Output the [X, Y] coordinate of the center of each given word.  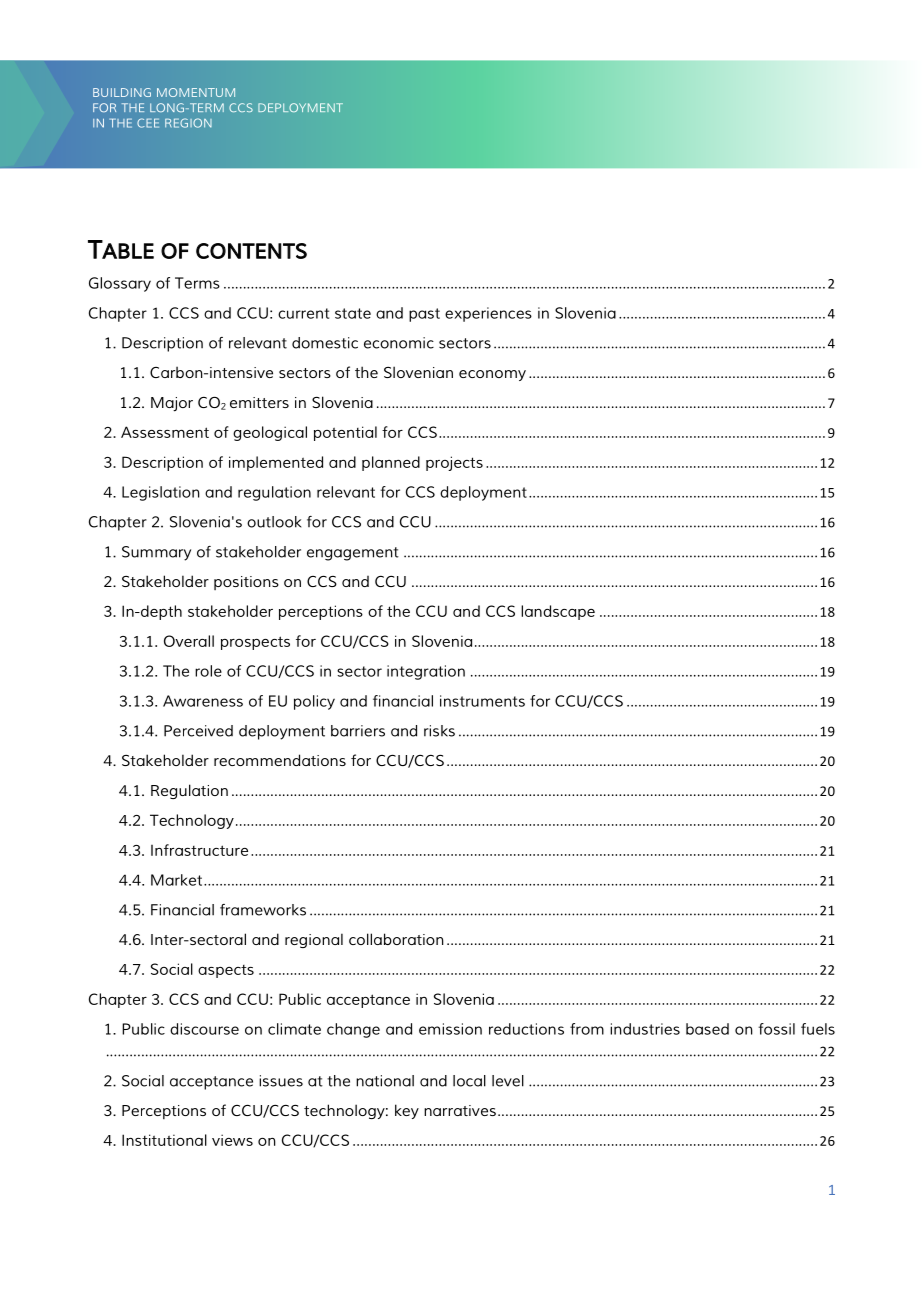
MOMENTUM [196, 92]
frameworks [263, 910]
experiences [488, 314]
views [232, 1140]
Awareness [203, 701]
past [424, 315]
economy [492, 375]
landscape [558, 612]
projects [454, 463]
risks [439, 731]
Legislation [161, 493]
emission [450, 1029]
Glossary [120, 284]
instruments [482, 701]
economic [399, 343]
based [707, 1029]
